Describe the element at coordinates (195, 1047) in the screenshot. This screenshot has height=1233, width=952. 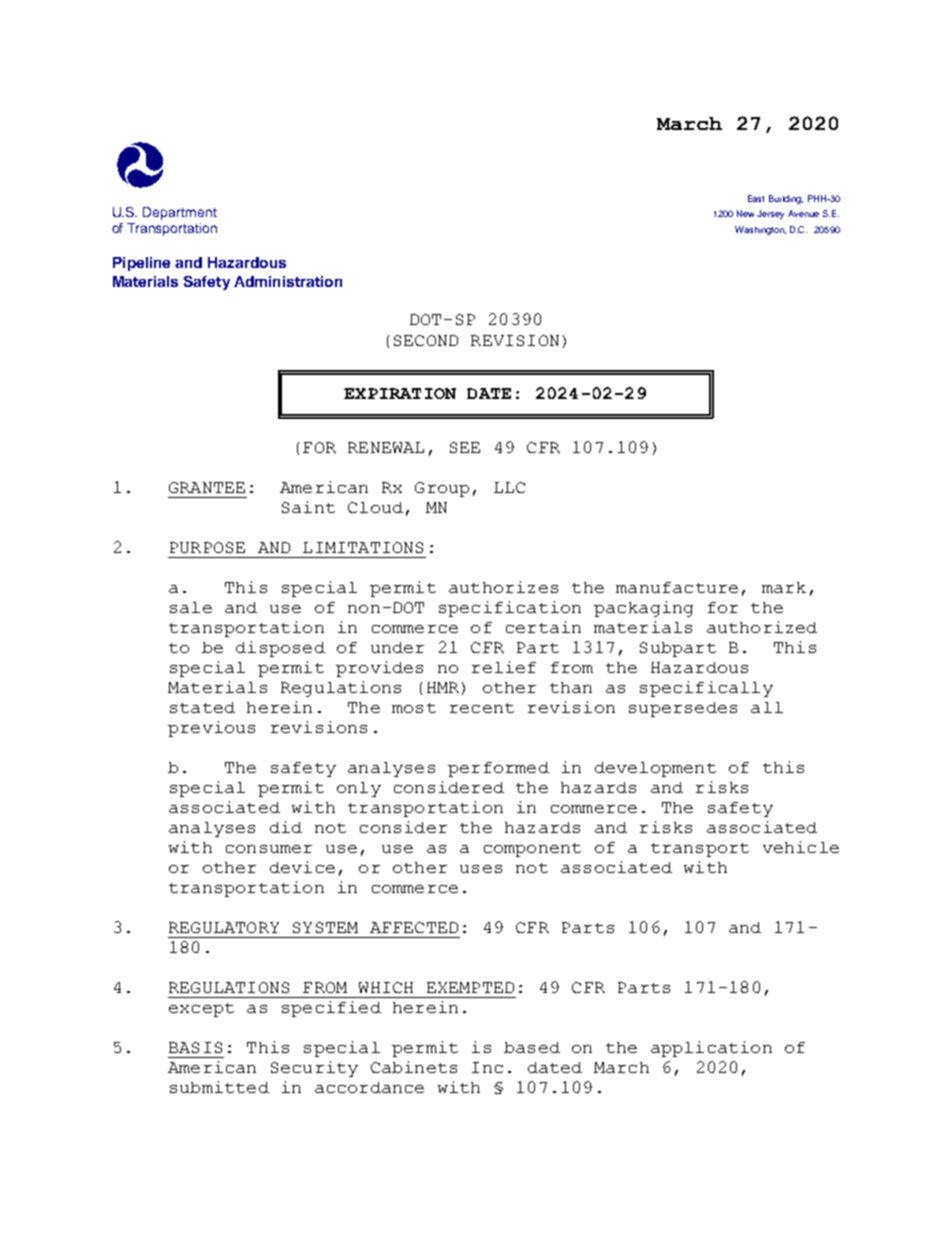
I see `BASIS` at that location.
